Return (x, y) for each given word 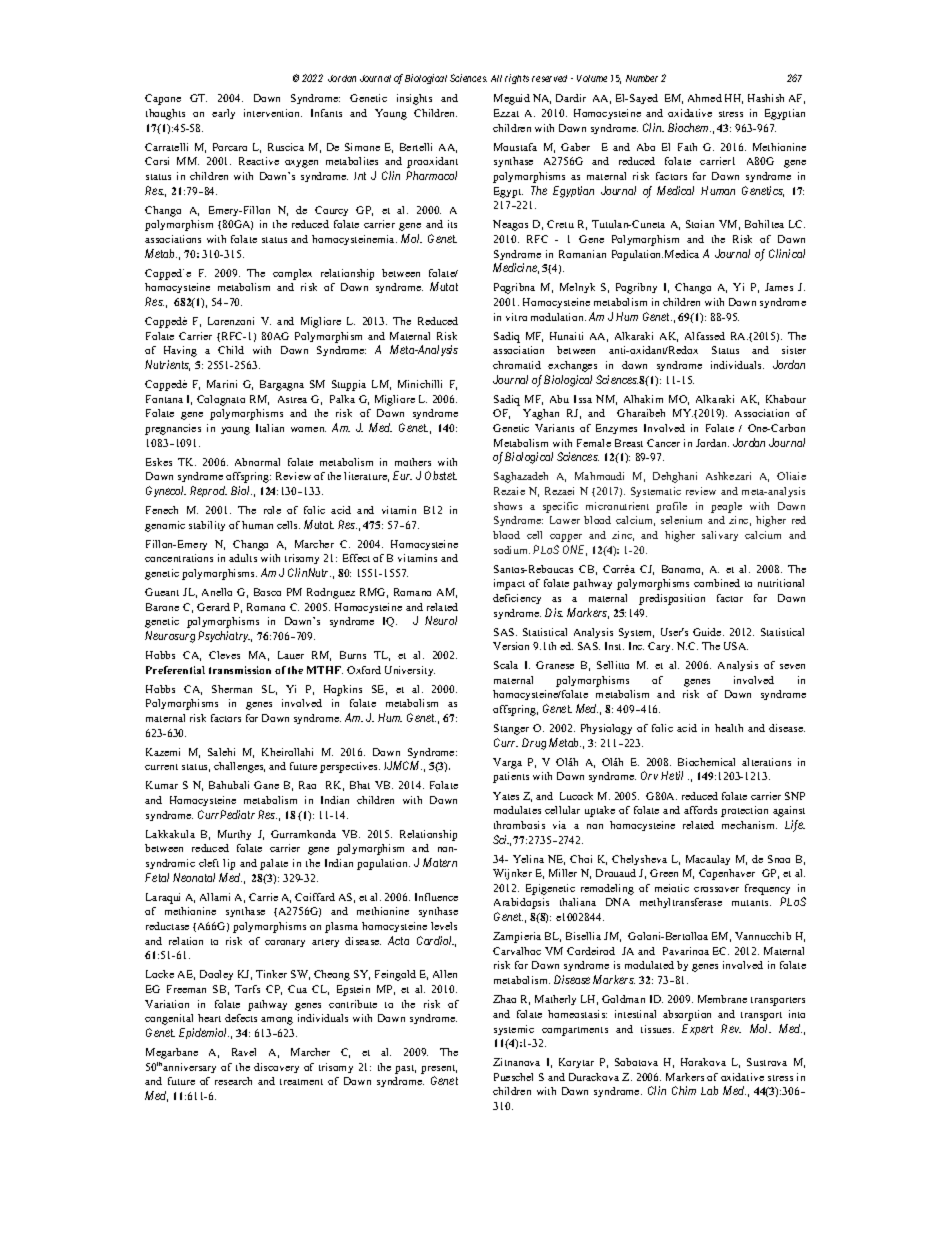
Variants (554, 428)
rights (517, 79)
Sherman (232, 689)
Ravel (244, 1052)
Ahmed (705, 98)
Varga (507, 763)
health (729, 728)
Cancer (663, 443)
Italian (270, 428)
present (439, 1069)
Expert (697, 1029)
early (223, 114)
